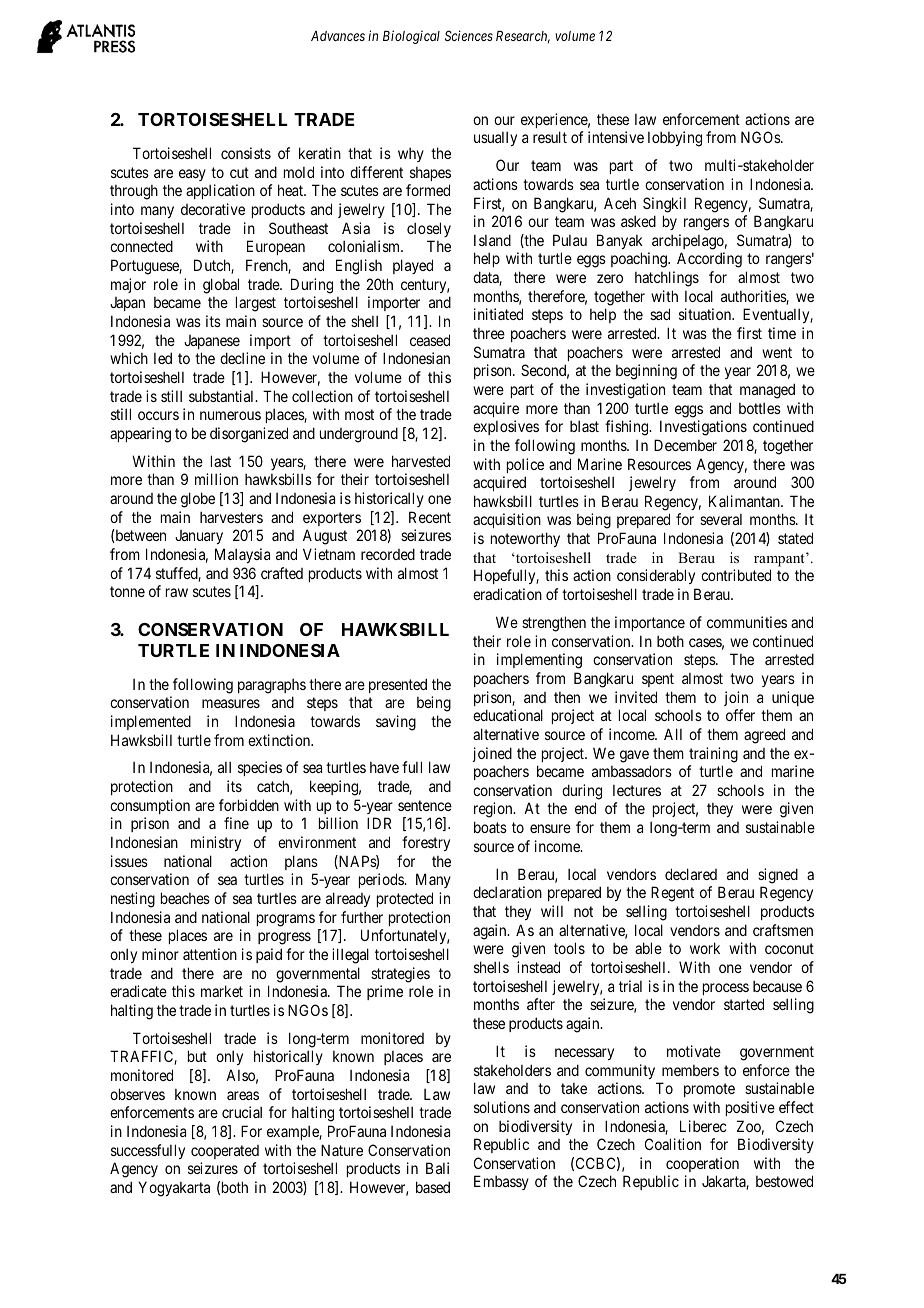 The image size is (924, 1308). Describe the element at coordinates (249, 805) in the document. I see `forbidden` at that location.
